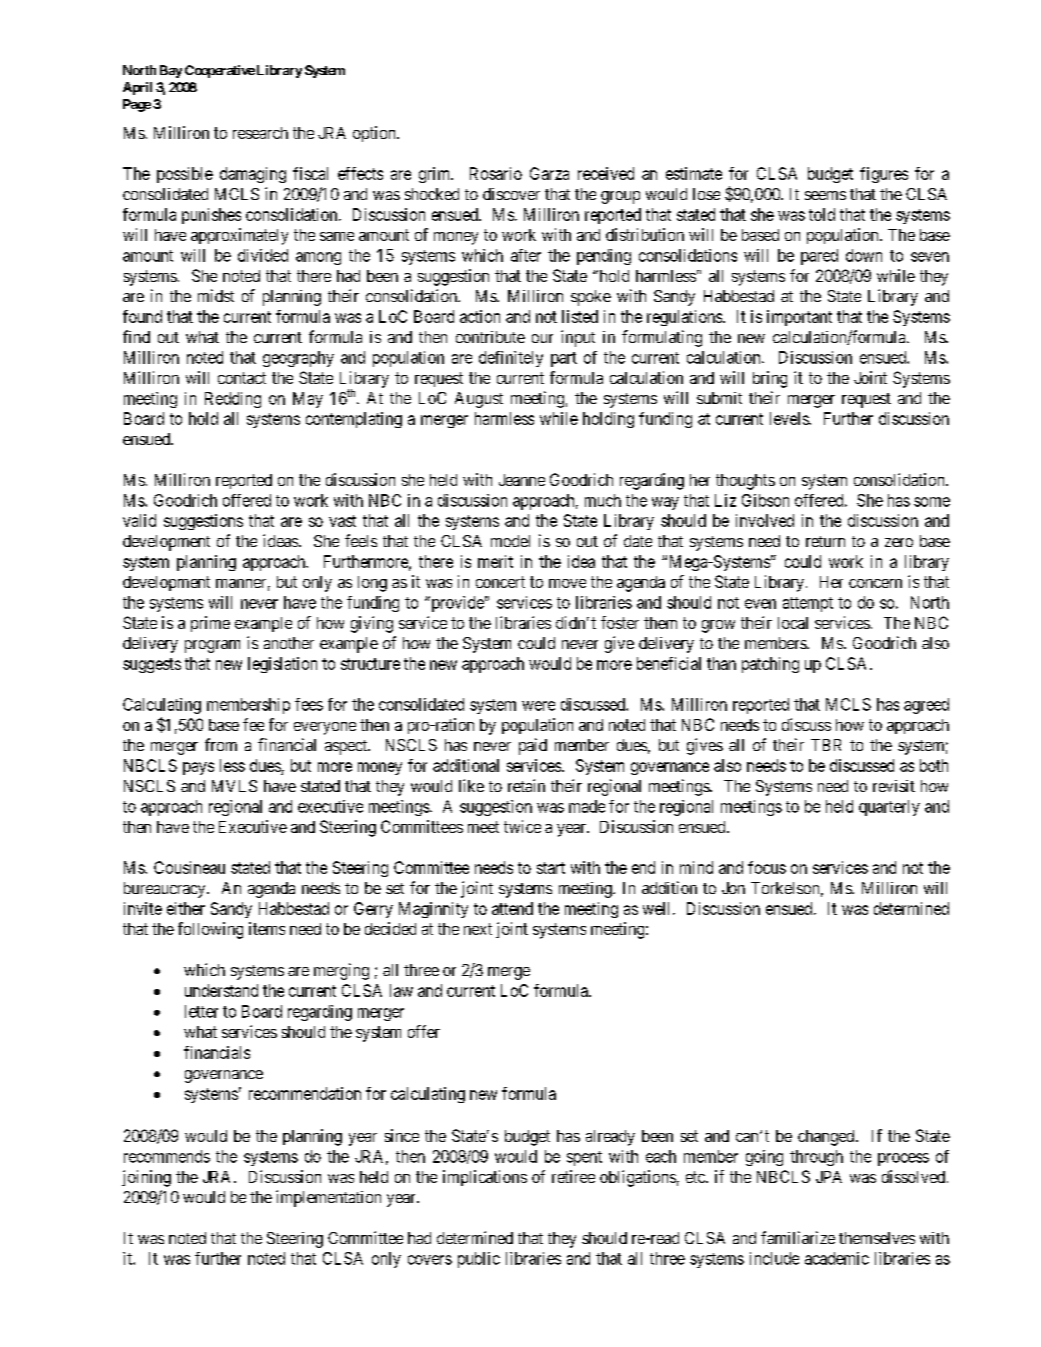 The height and width of the screenshot is (1347, 1041). I want to click on figures, so click(884, 175).
